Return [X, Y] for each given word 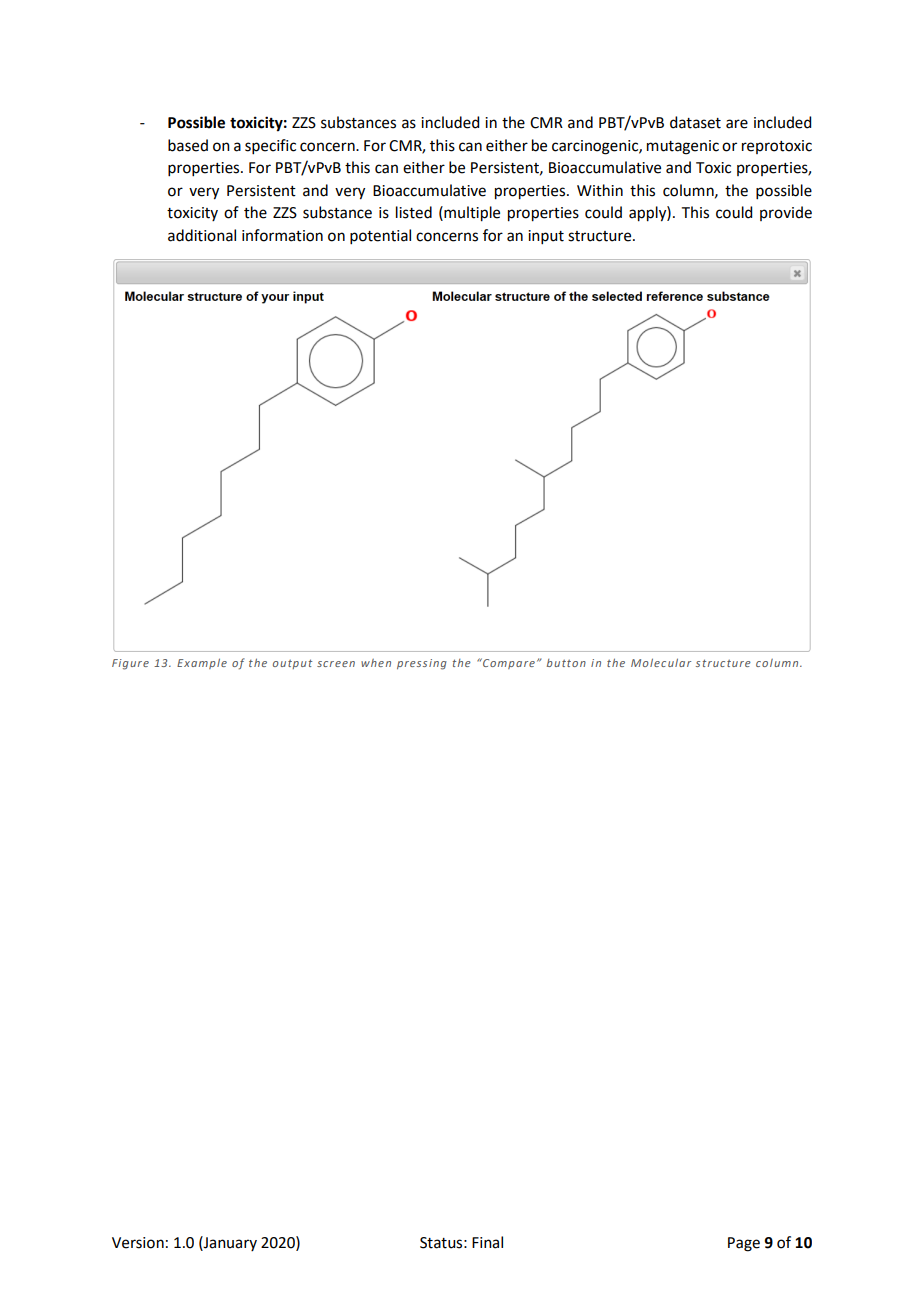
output [292, 664]
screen [336, 664]
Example [202, 663]
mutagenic [683, 147]
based [188, 145]
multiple [471, 214]
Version [138, 1243]
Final [487, 1242]
